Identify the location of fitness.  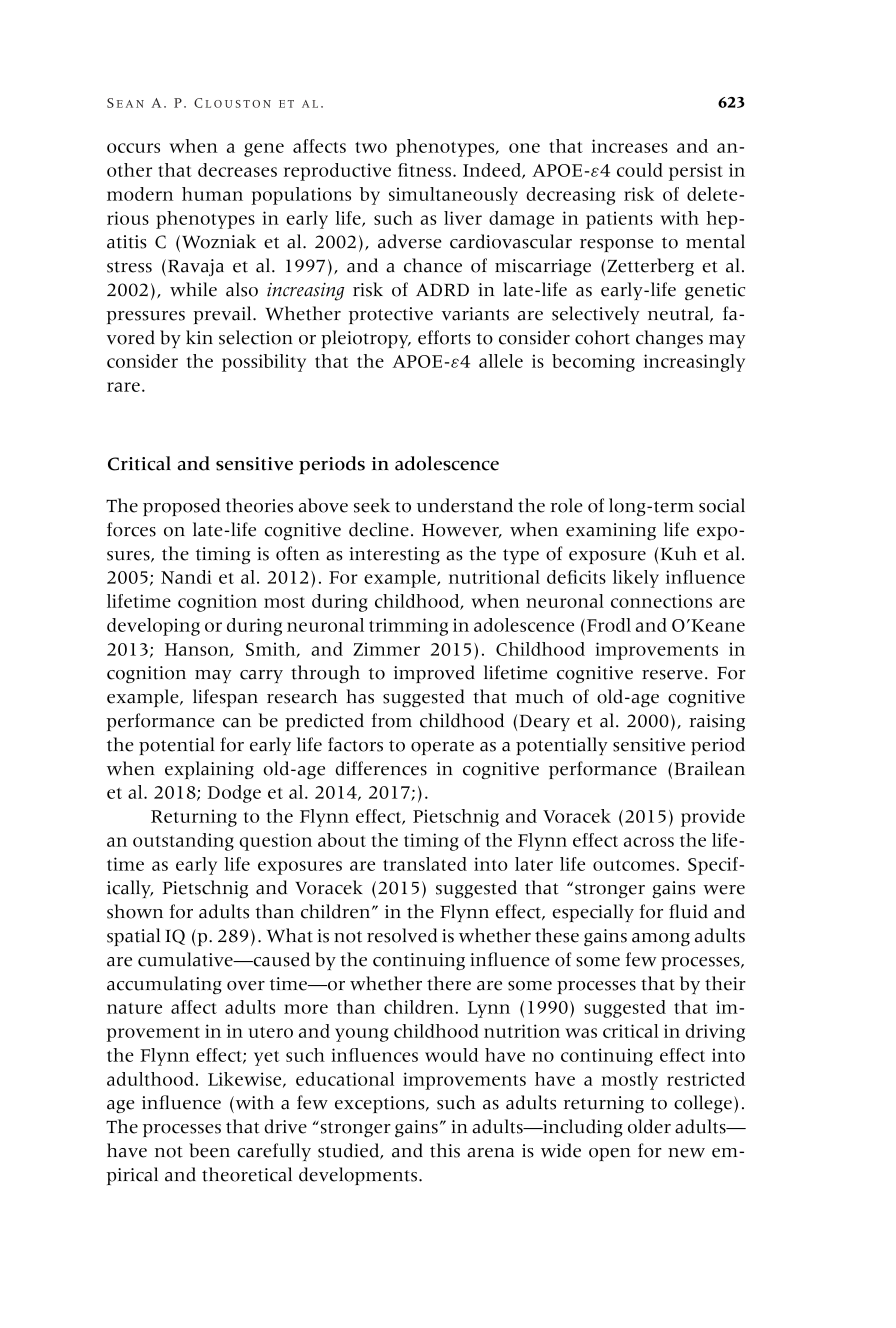
(426, 170).
